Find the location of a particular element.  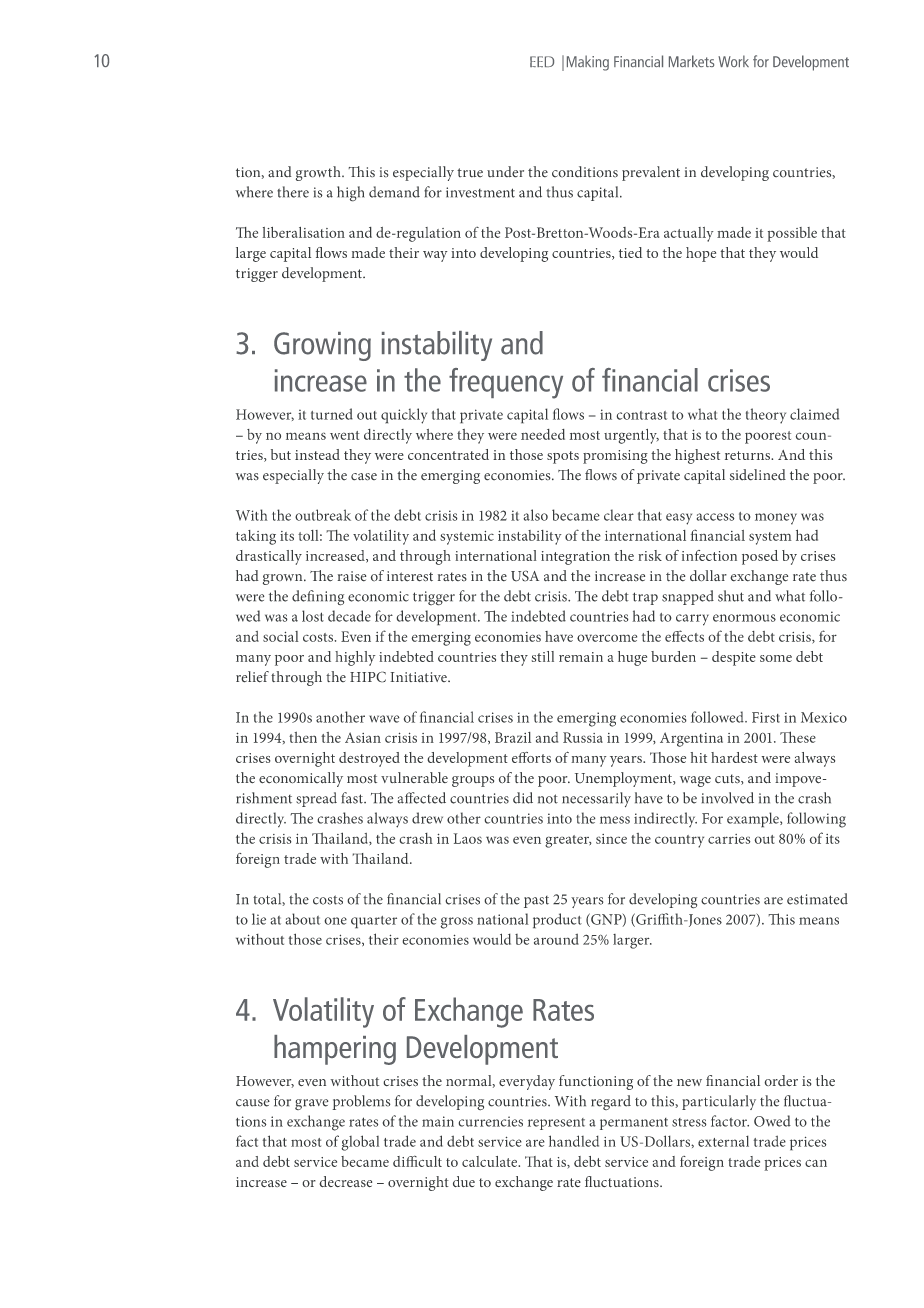

Work is located at coordinates (733, 61).
